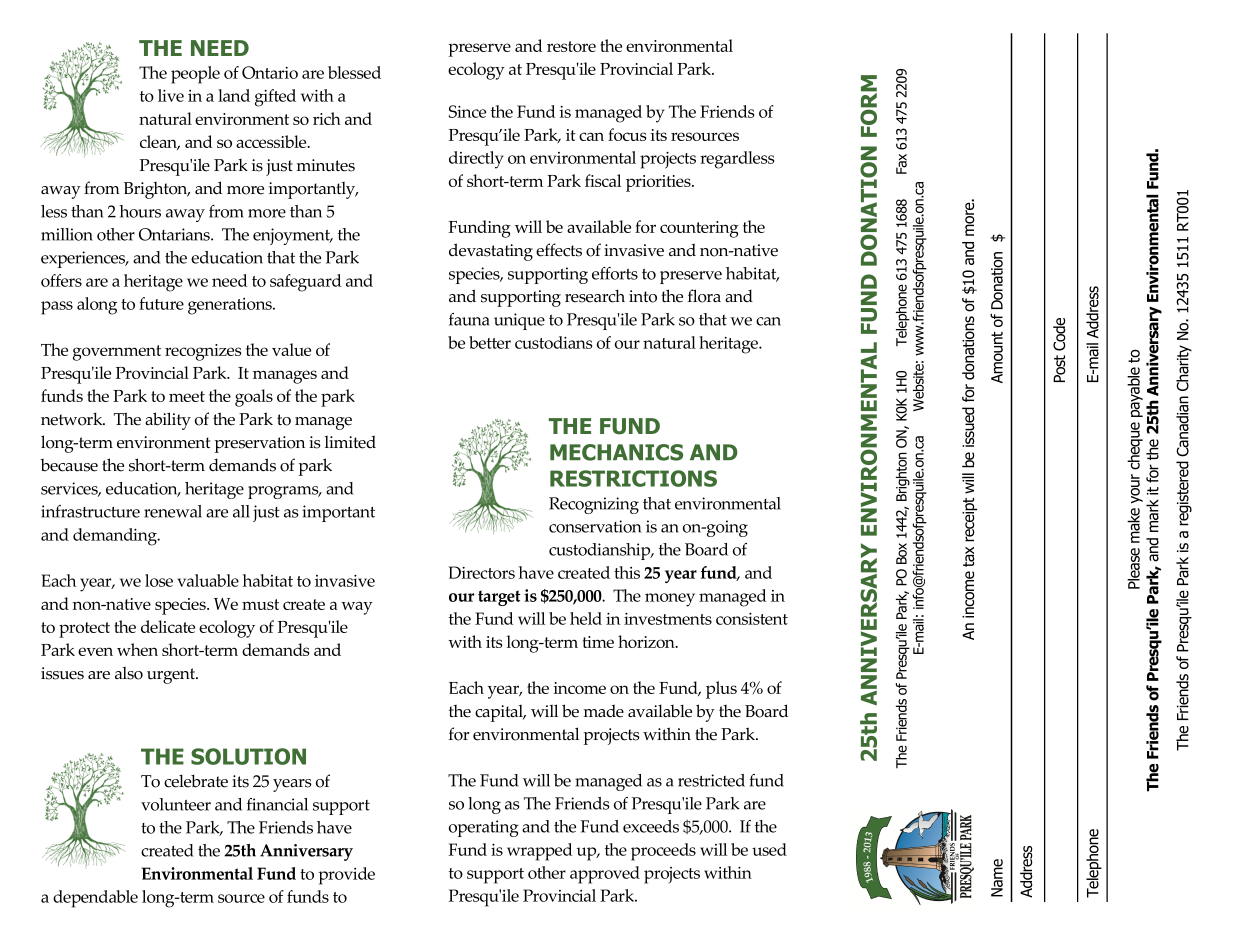 The height and width of the document is (952, 1233). Describe the element at coordinates (616, 452) in the document. I see `MECHANICS` at that location.
